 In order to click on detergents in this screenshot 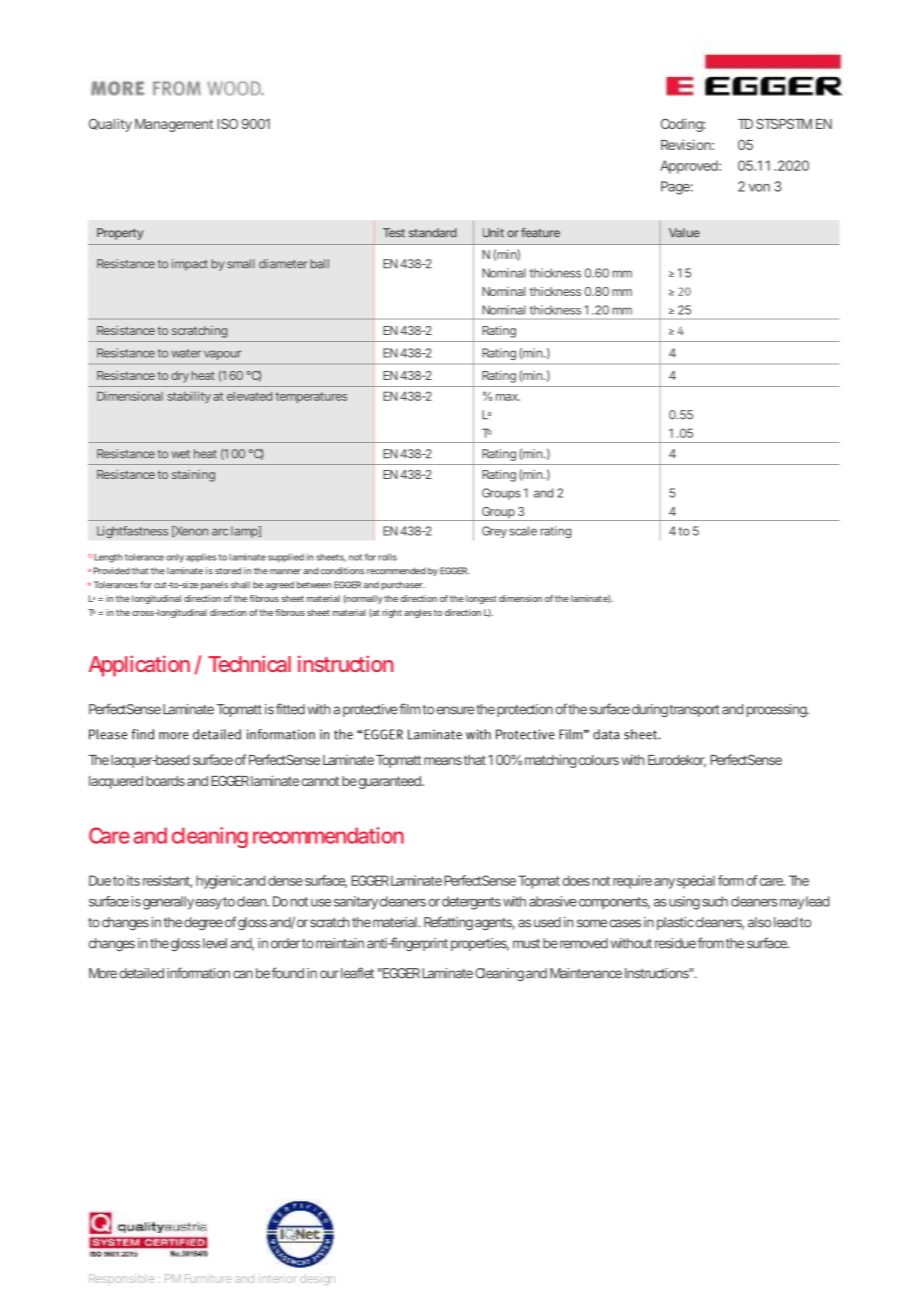, I will do `click(471, 903)`.
